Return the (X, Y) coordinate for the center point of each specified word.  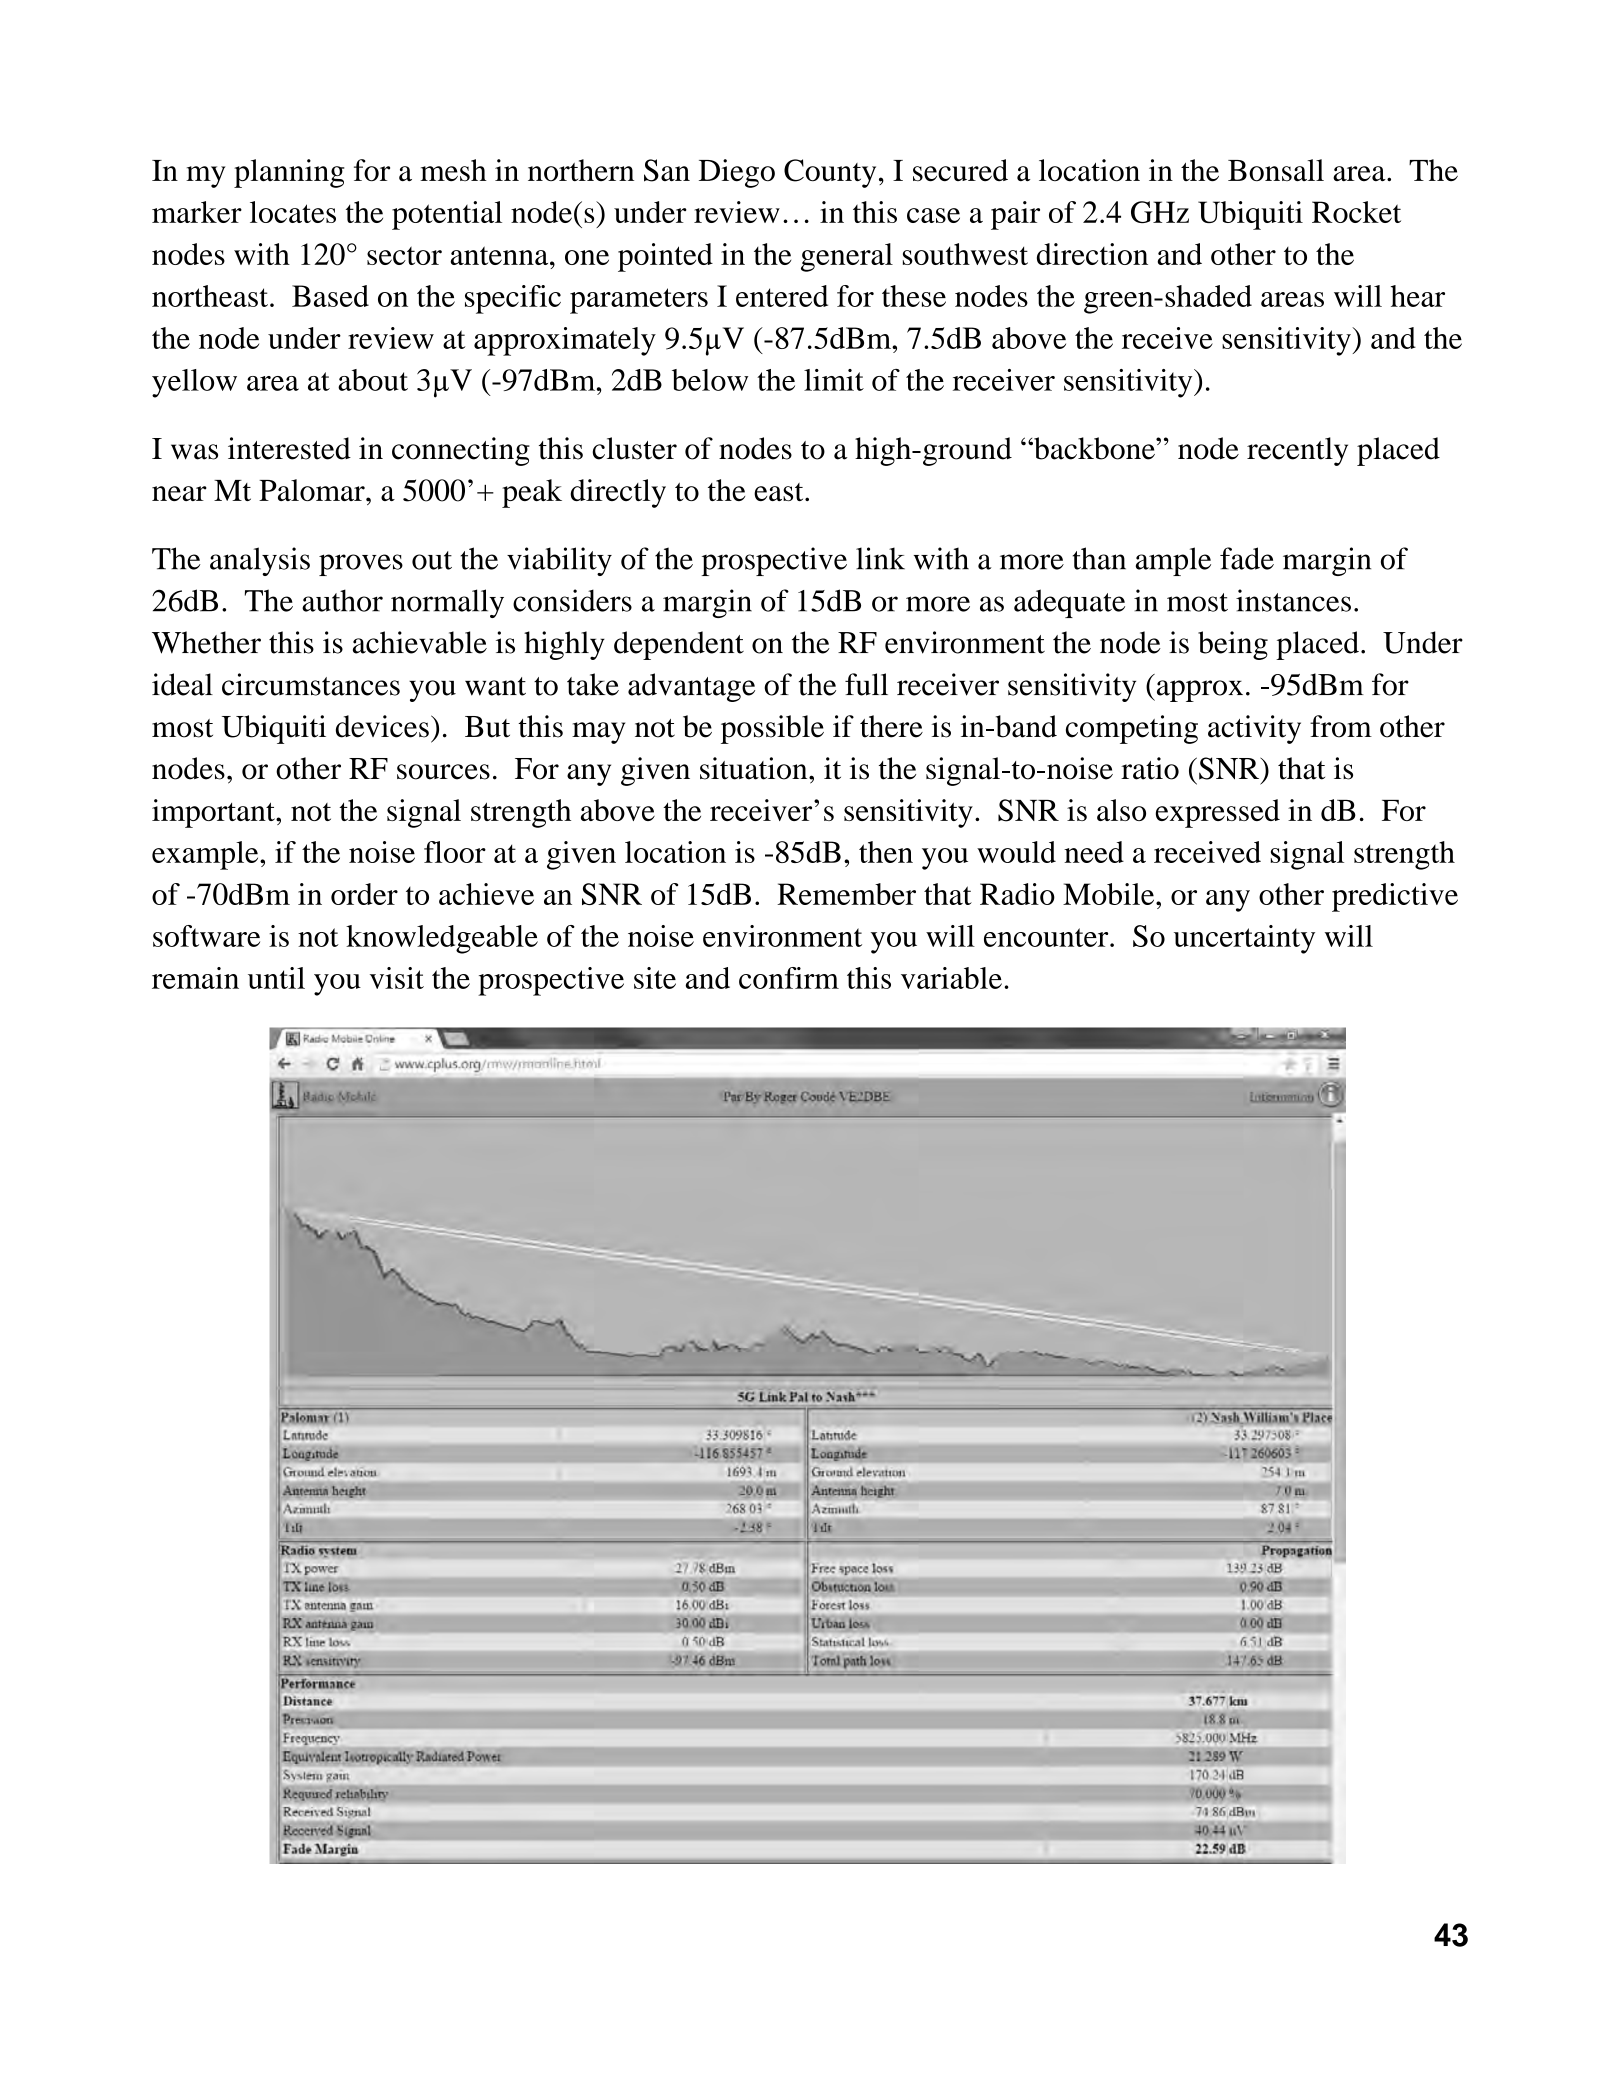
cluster (634, 448)
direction (1092, 254)
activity (1254, 729)
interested (289, 448)
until (276, 978)
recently (1297, 451)
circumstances (311, 684)
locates (293, 212)
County (830, 173)
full (866, 684)
